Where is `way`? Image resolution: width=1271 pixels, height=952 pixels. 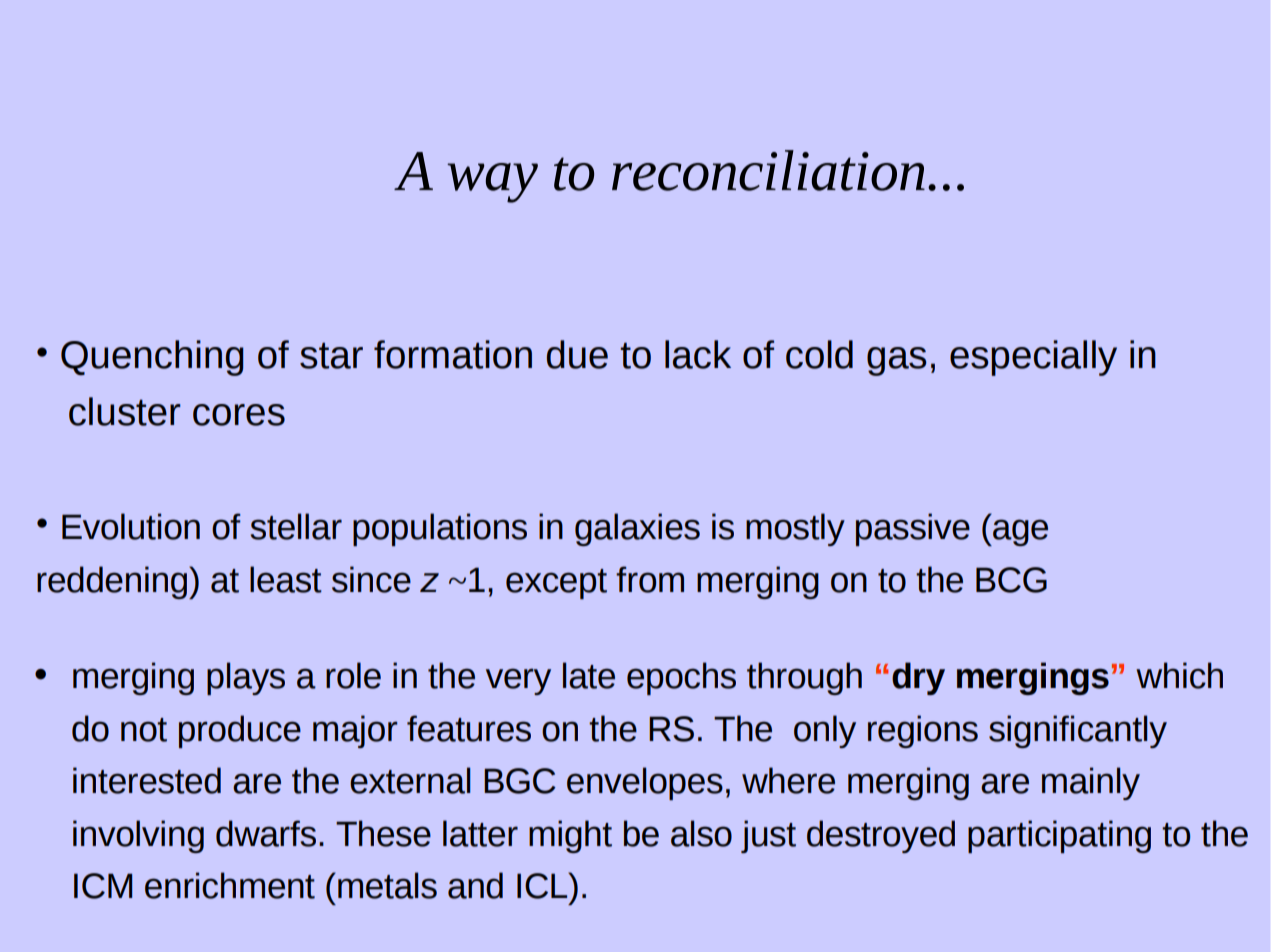
way is located at coordinates (492, 183).
